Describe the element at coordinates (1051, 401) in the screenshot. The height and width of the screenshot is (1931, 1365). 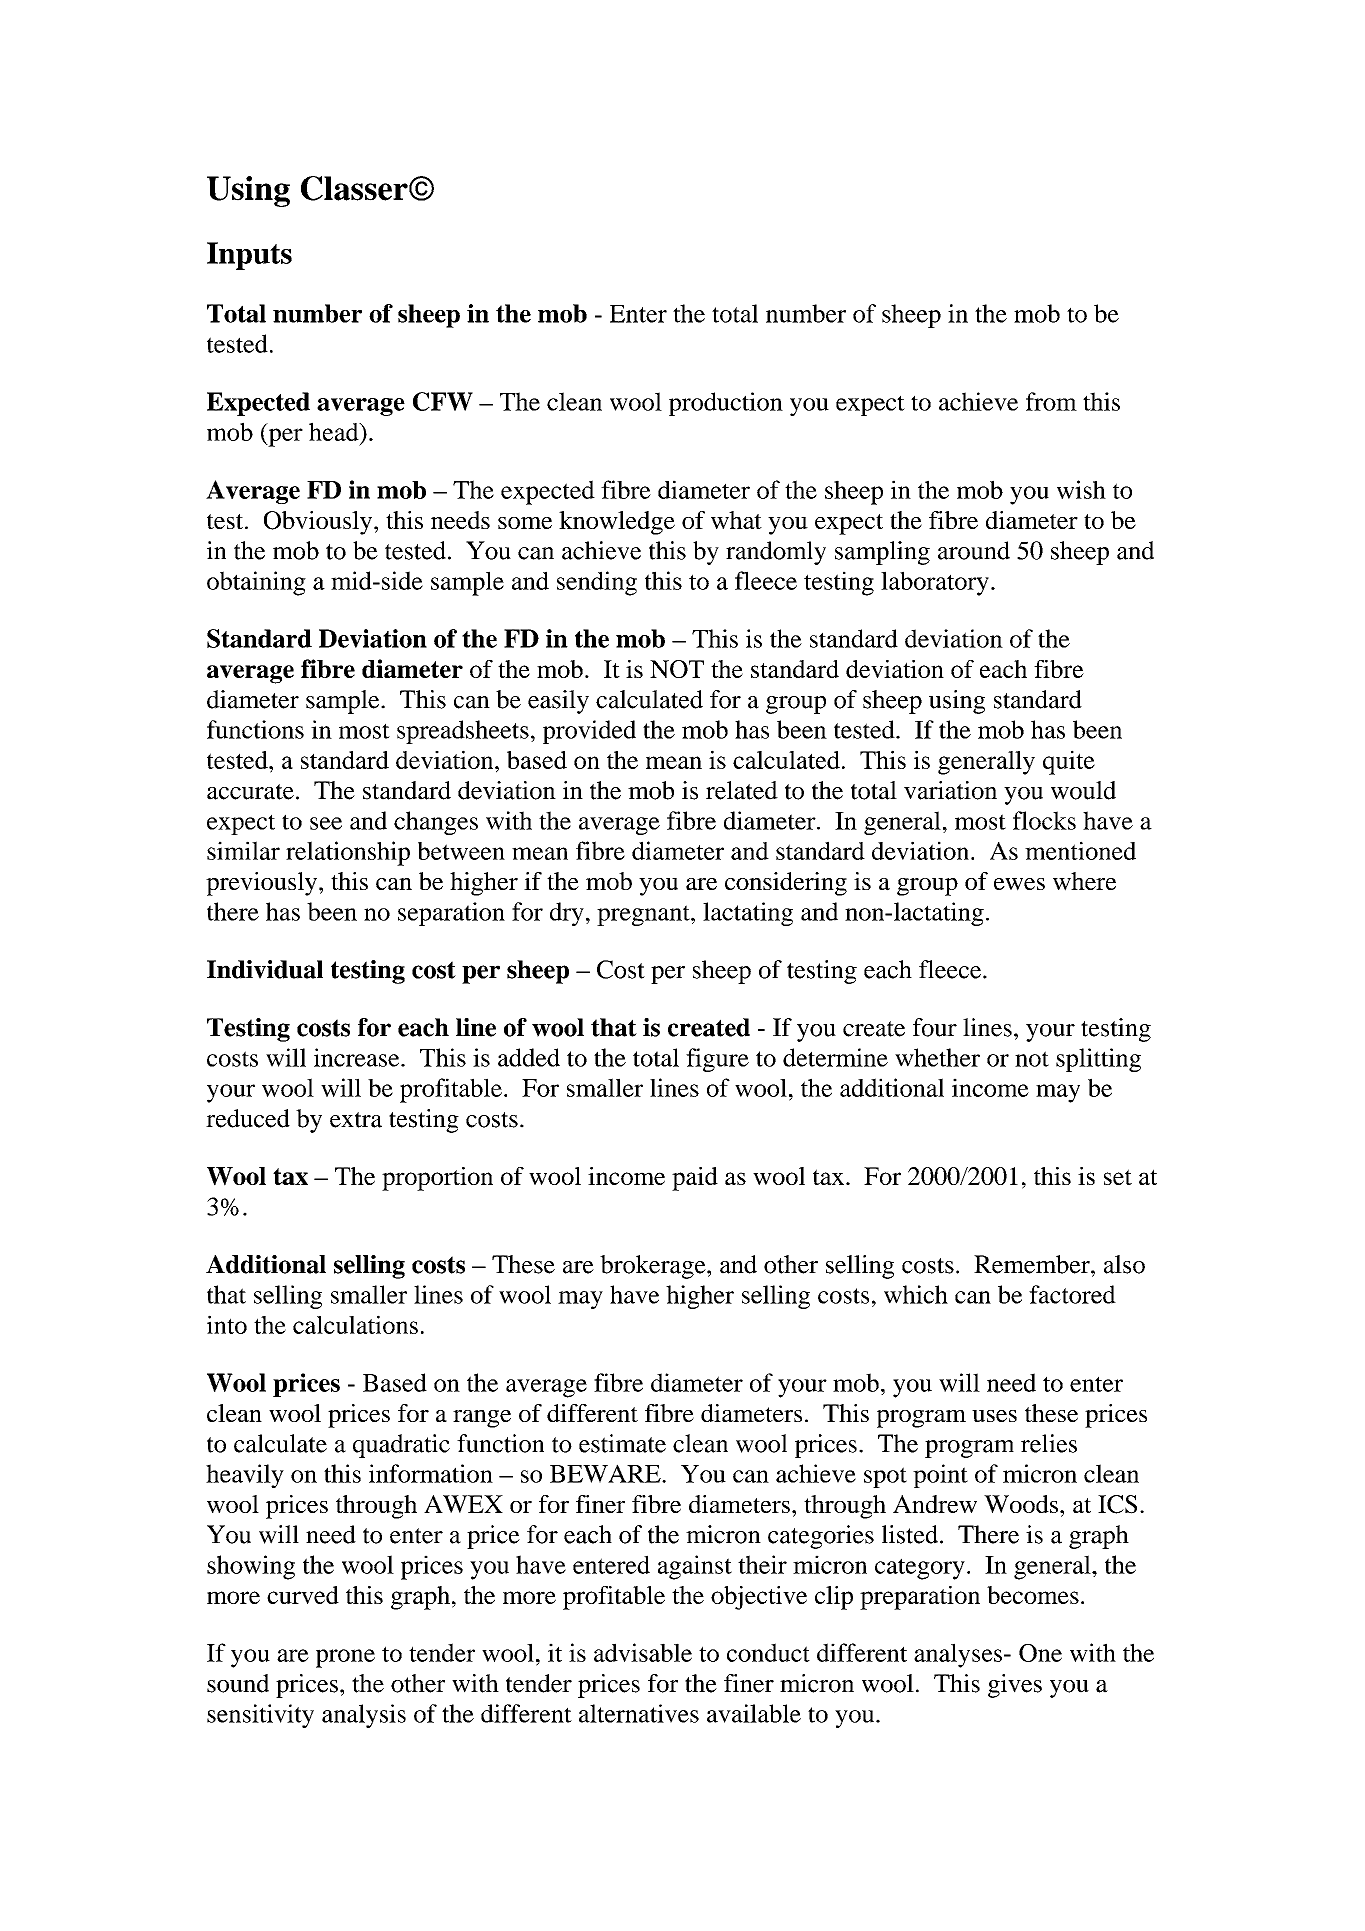
I see `from` at that location.
